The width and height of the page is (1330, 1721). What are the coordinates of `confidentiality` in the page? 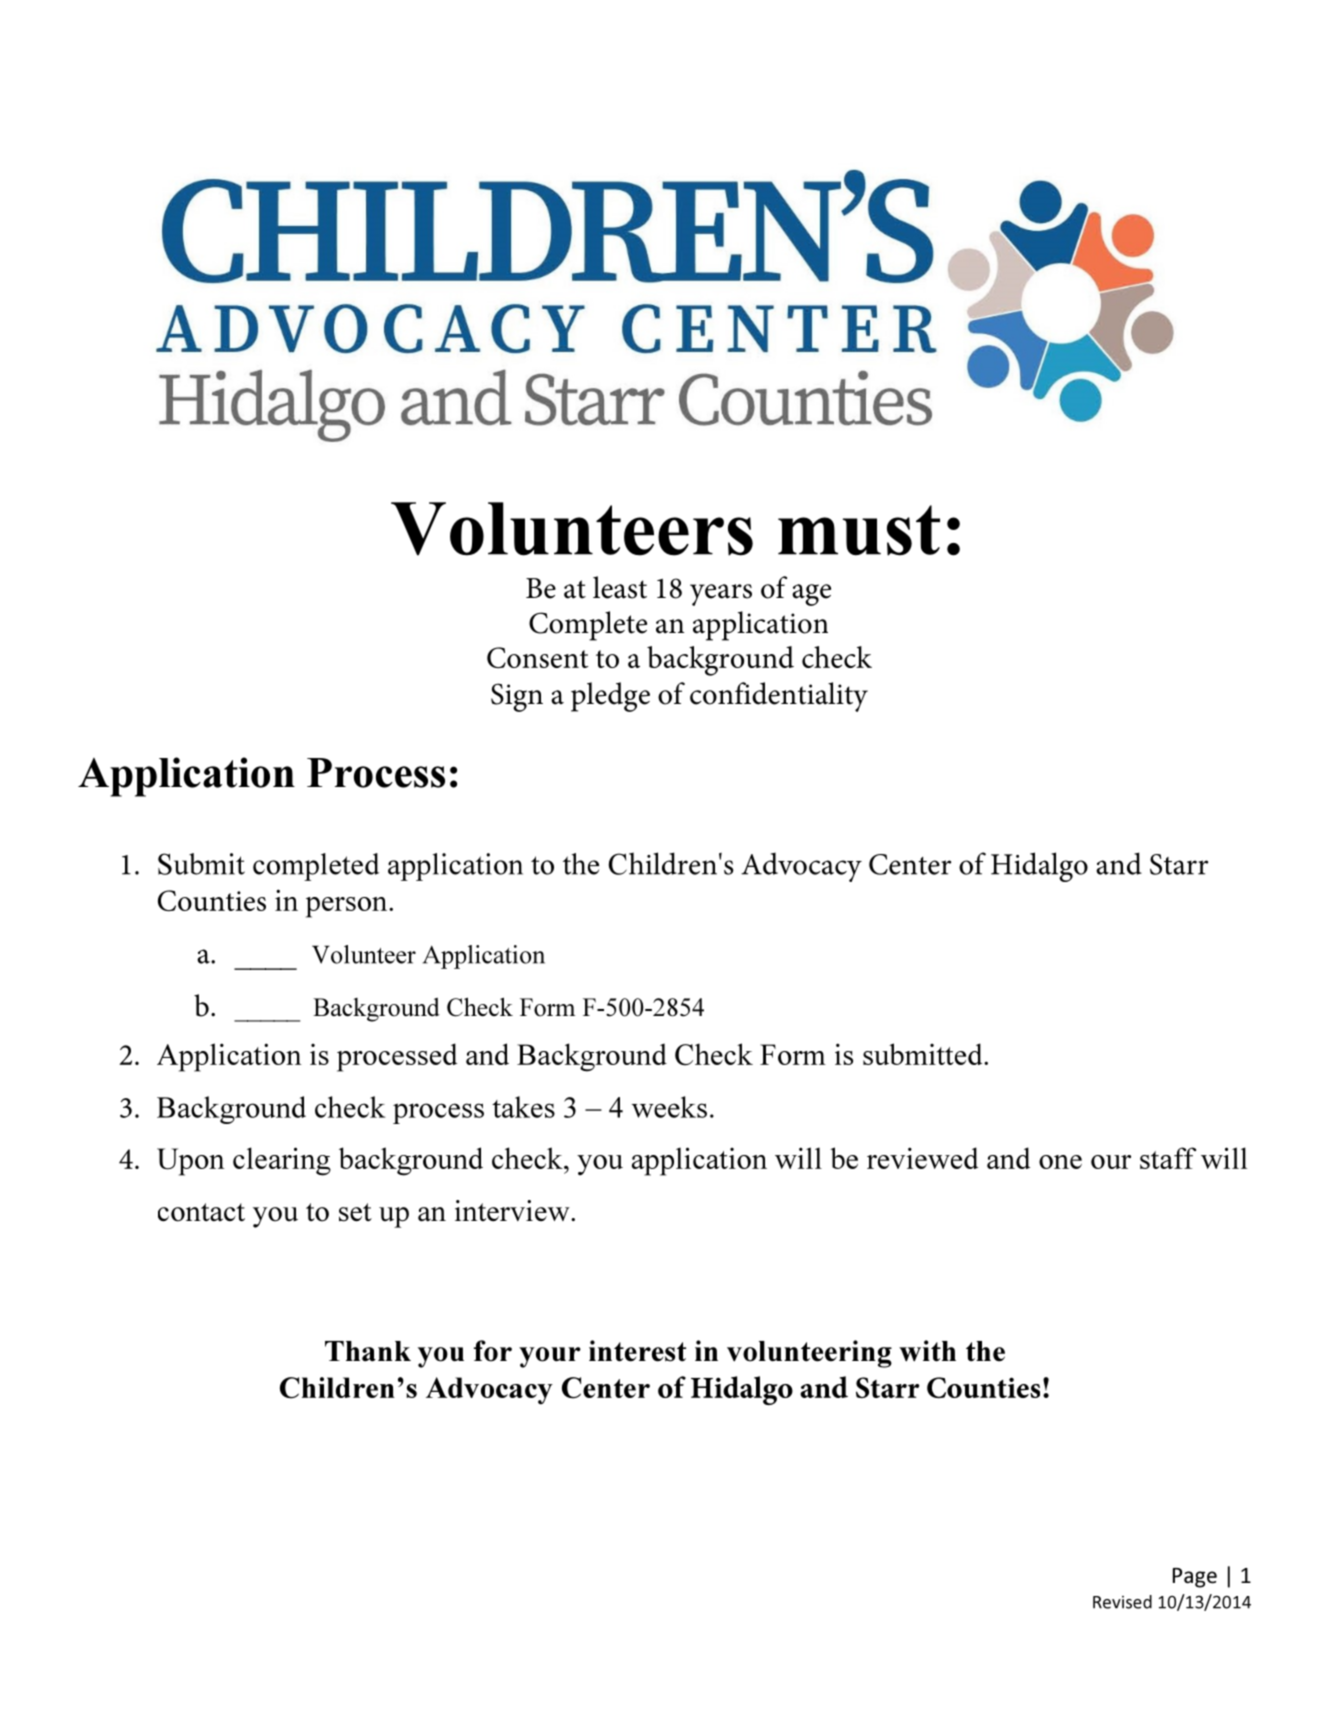 It's located at (779, 697).
